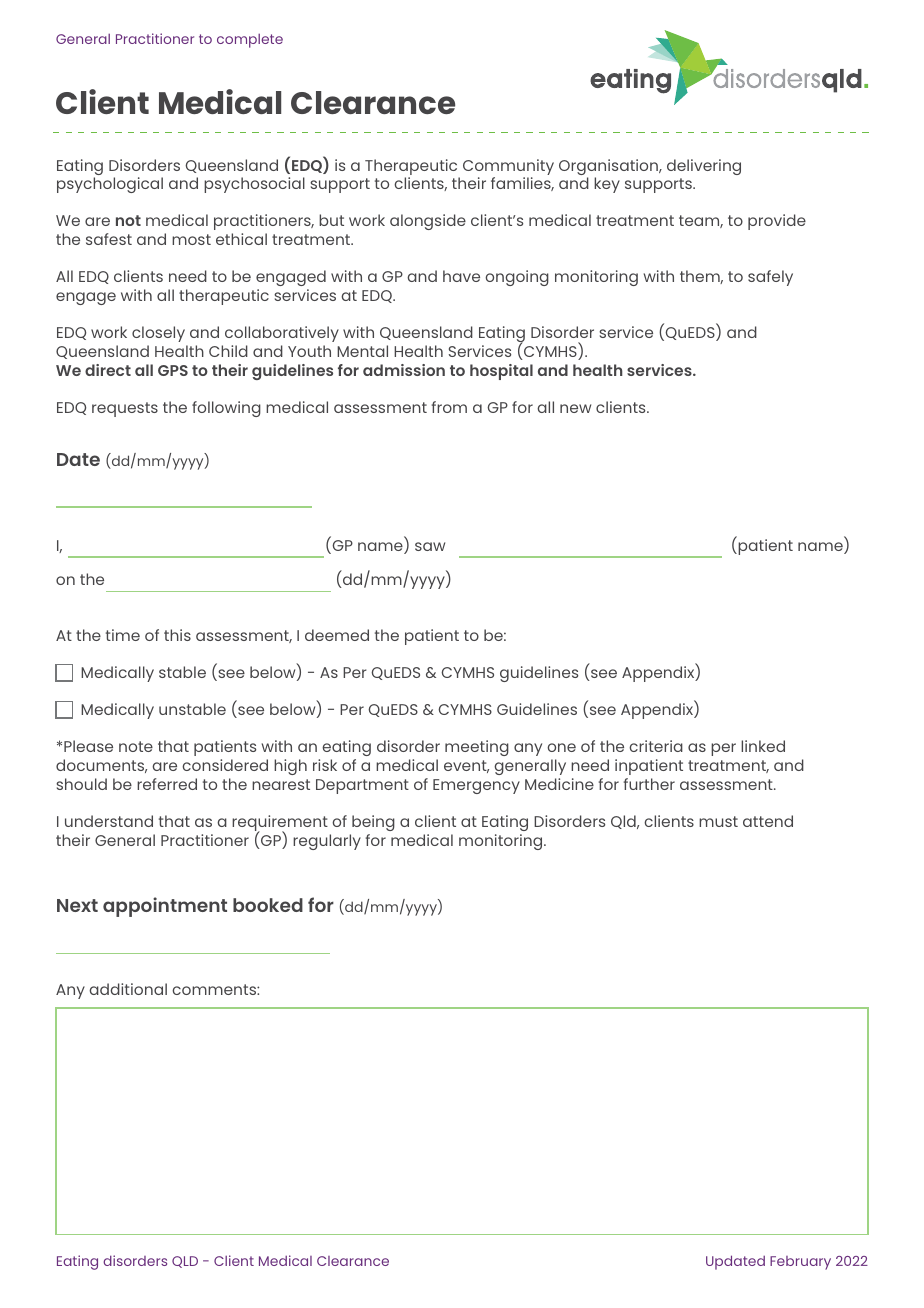 The width and height of the screenshot is (924, 1308). I want to click on Community, so click(508, 168).
